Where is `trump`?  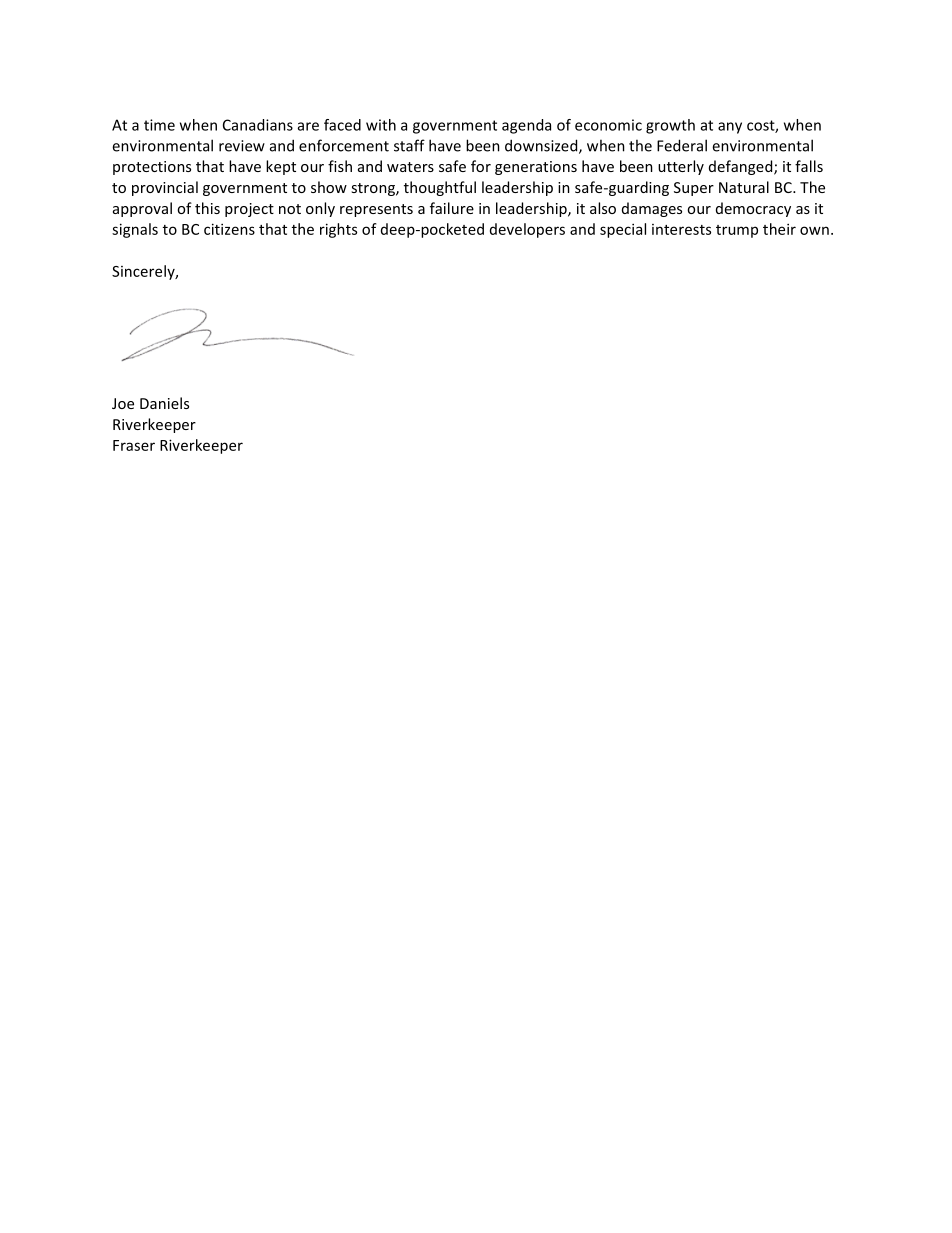
trump is located at coordinates (737, 231).
